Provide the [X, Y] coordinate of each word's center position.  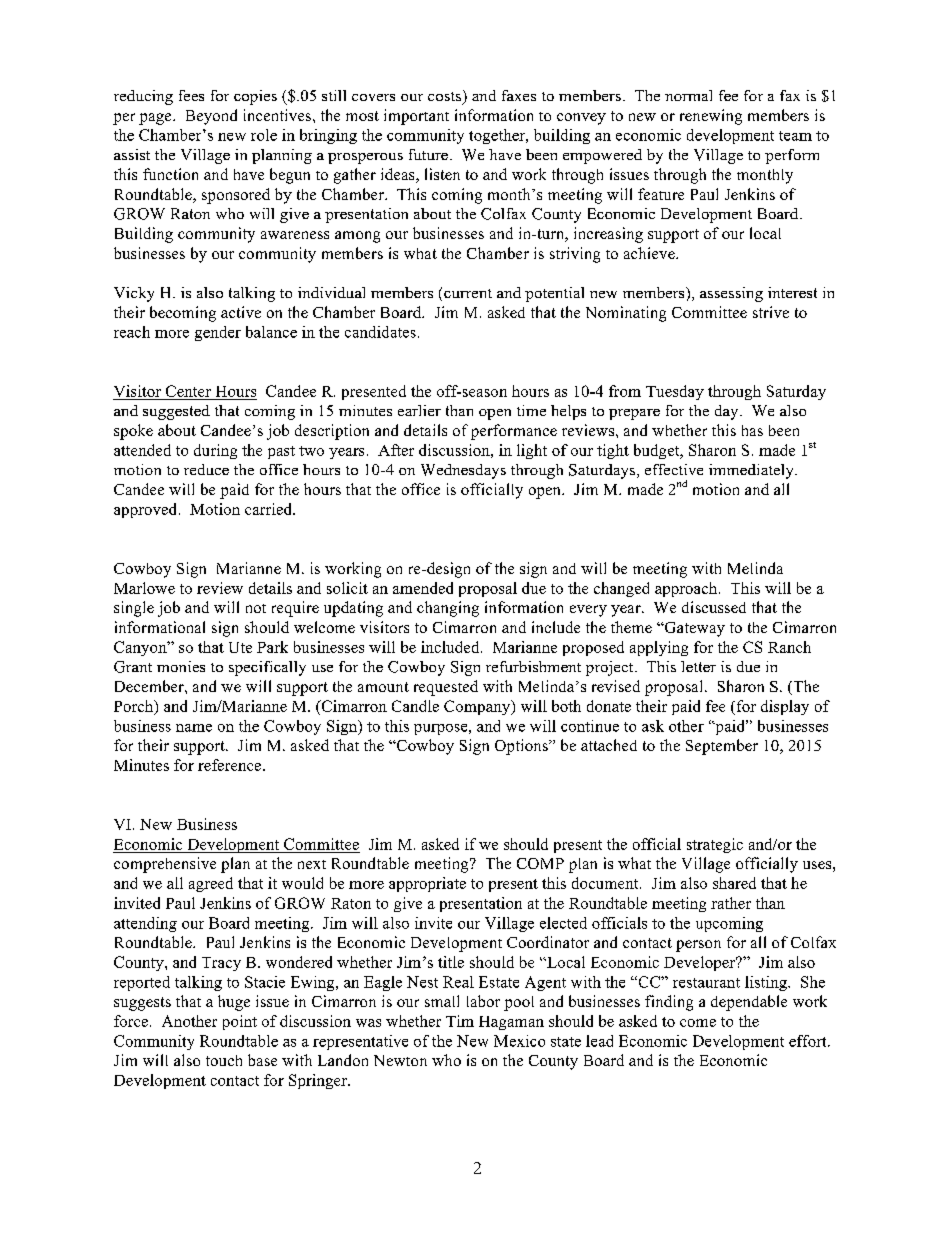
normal [688, 95]
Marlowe [144, 588]
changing [448, 609]
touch [224, 1060]
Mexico [519, 1041]
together [498, 136]
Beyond [211, 117]
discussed [714, 607]
